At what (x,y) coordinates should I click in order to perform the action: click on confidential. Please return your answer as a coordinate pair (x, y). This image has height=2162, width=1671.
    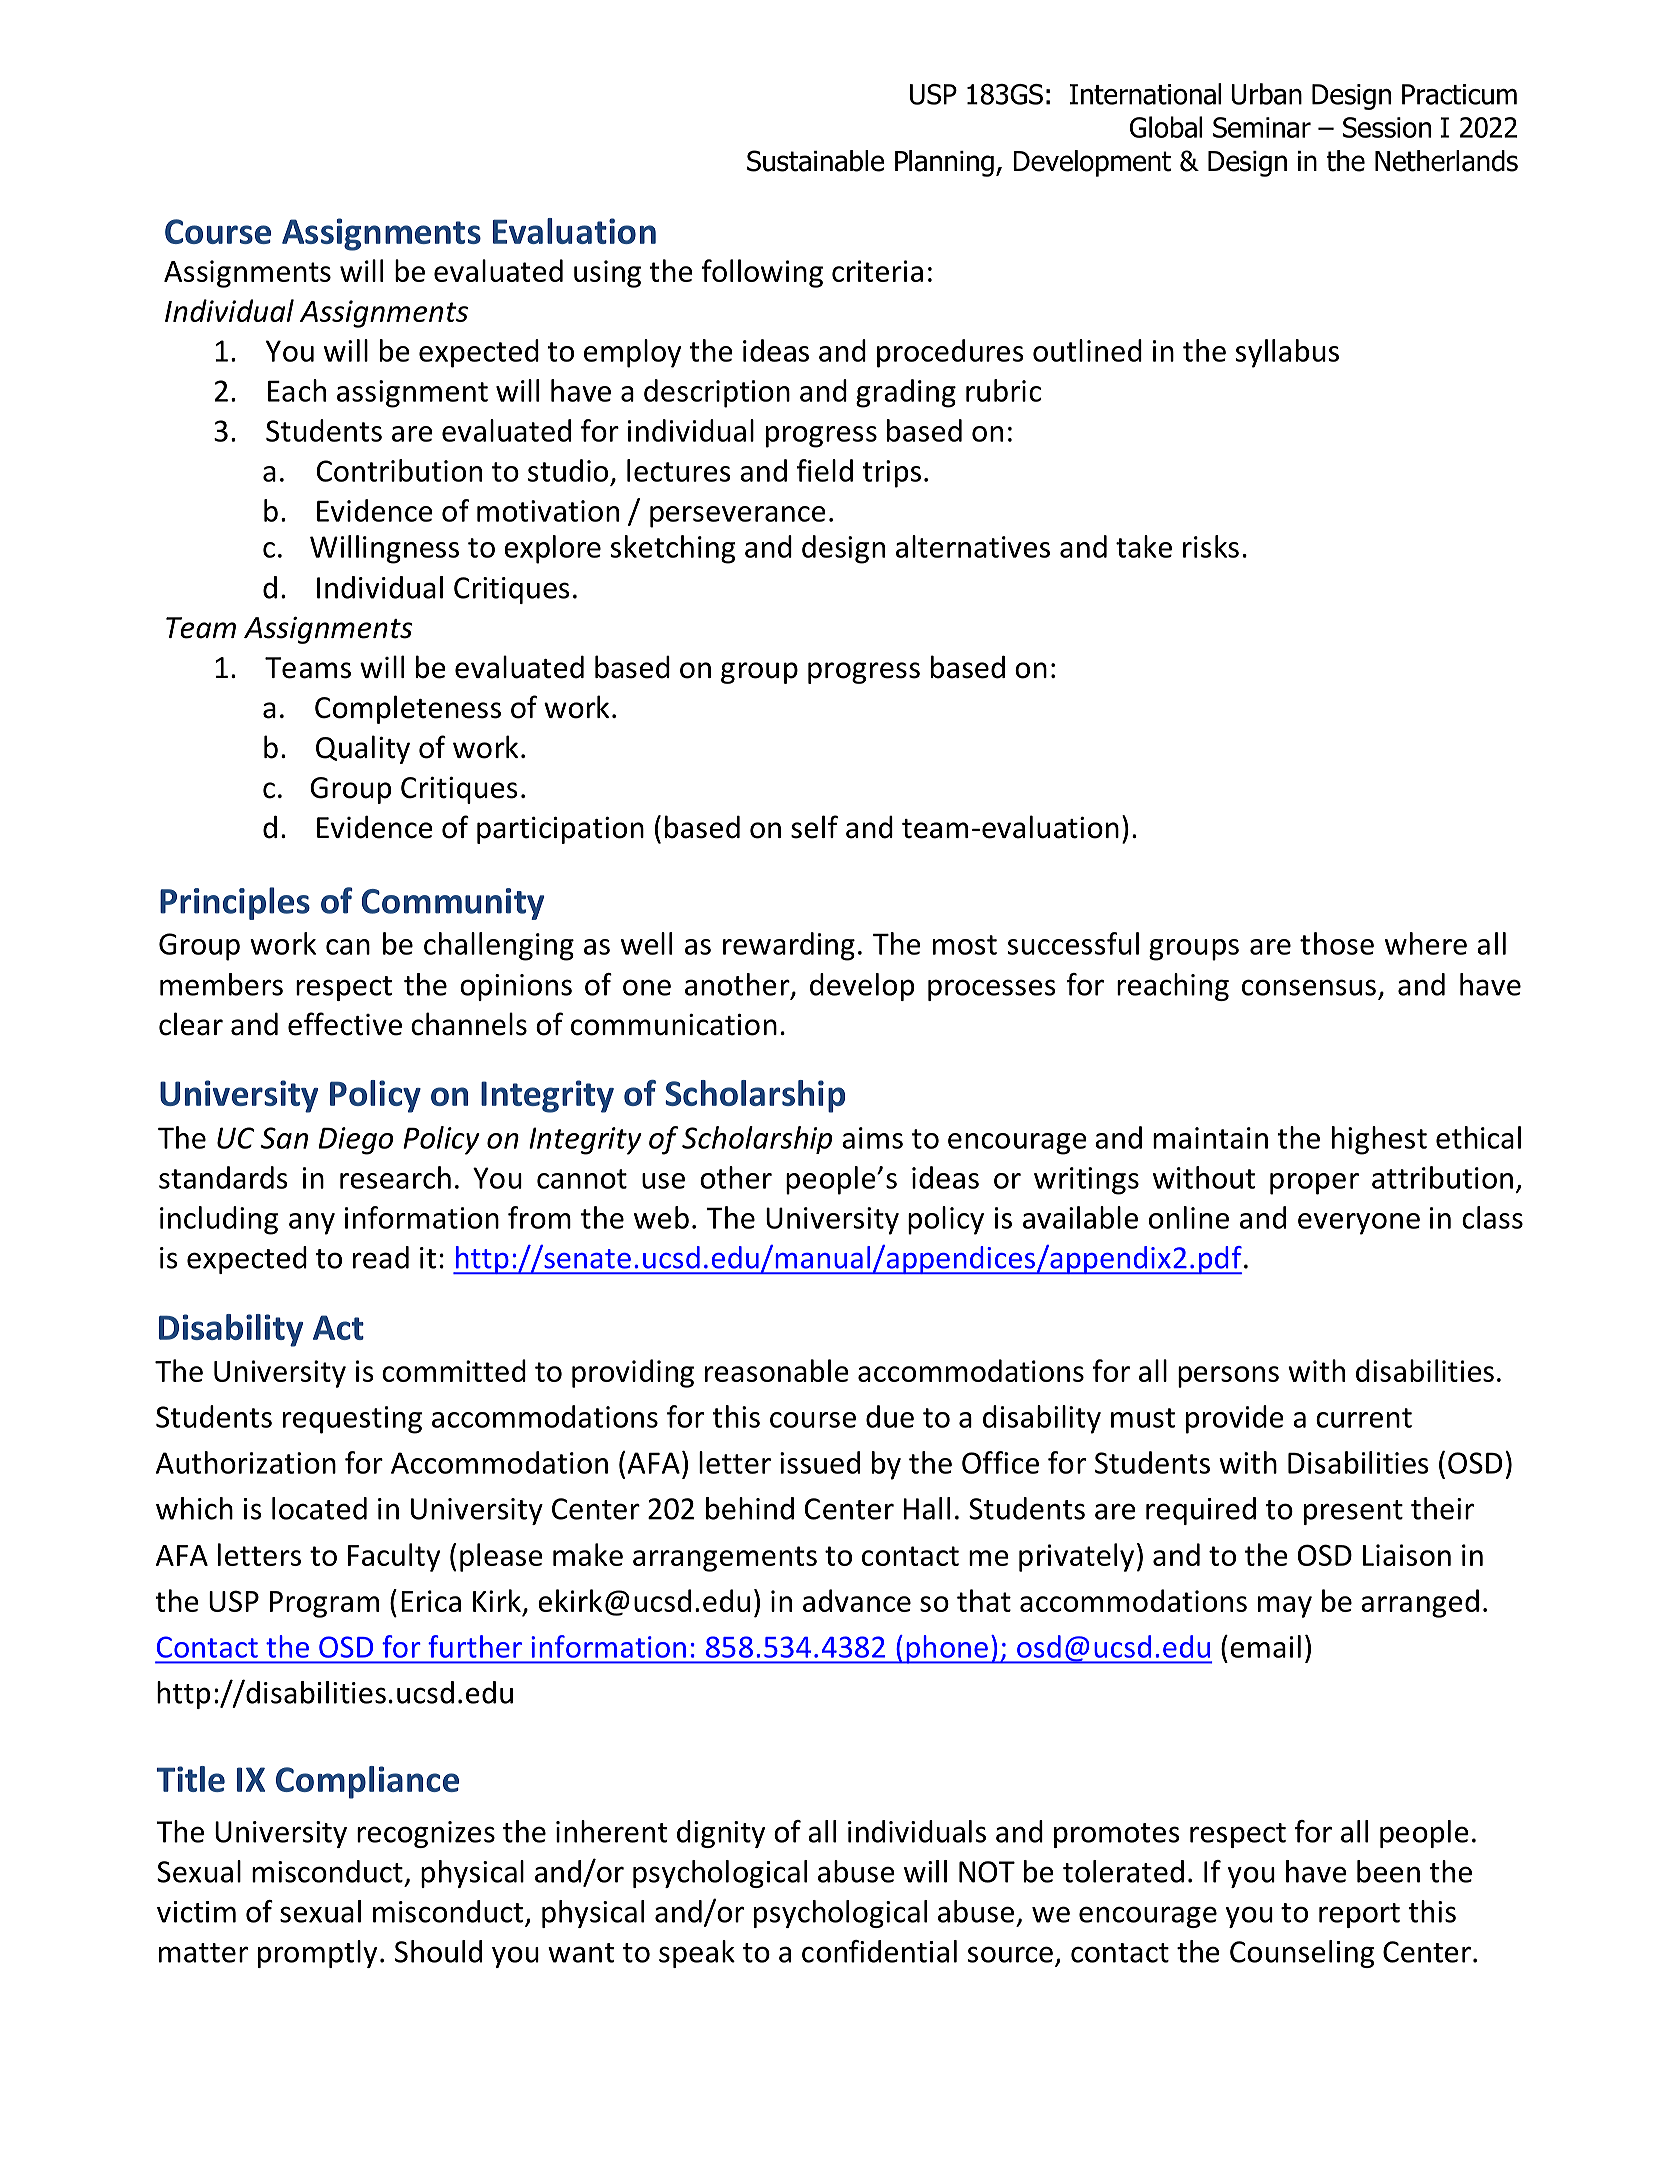
    Looking at the image, I should click on (879, 1951).
